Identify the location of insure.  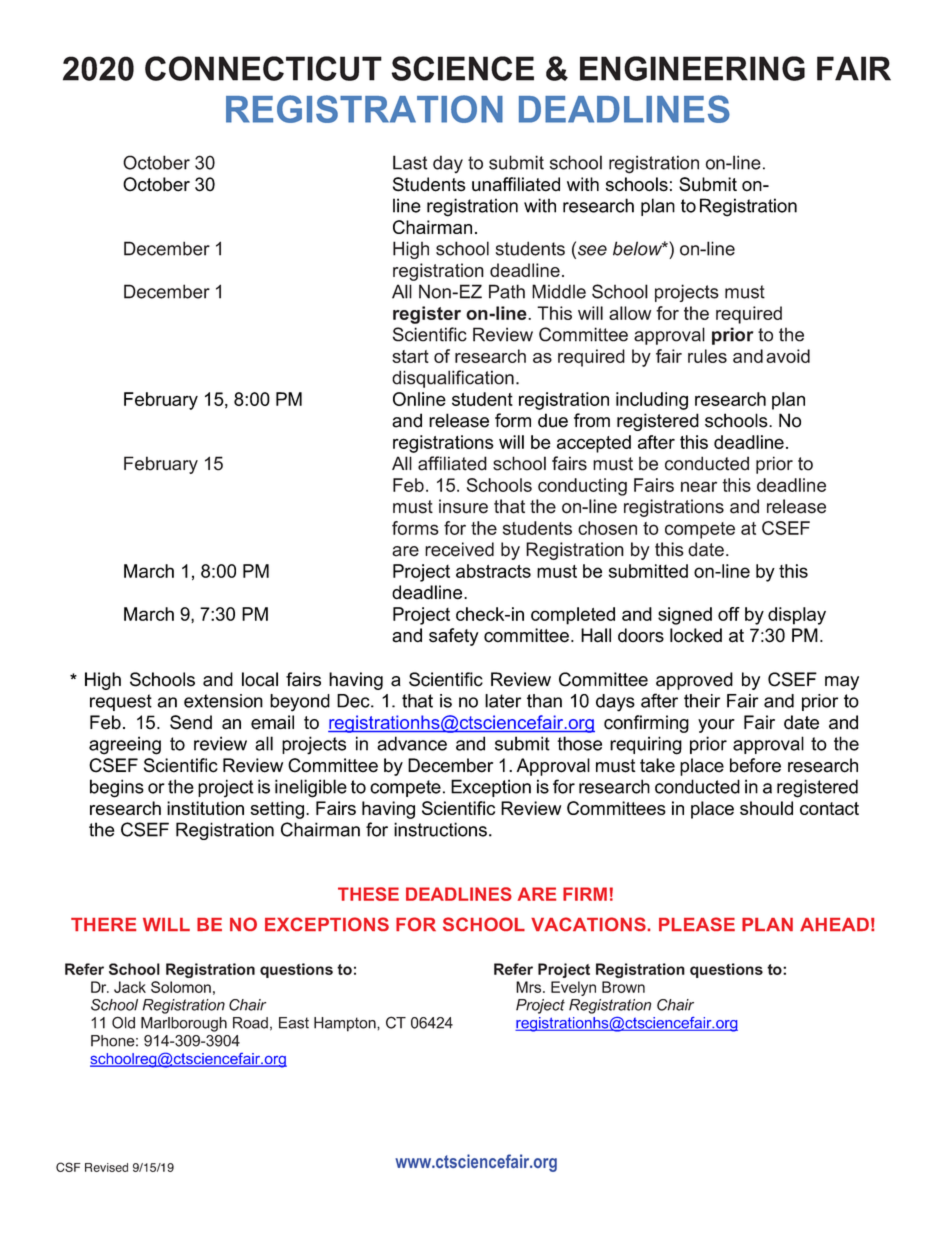
(463, 506).
